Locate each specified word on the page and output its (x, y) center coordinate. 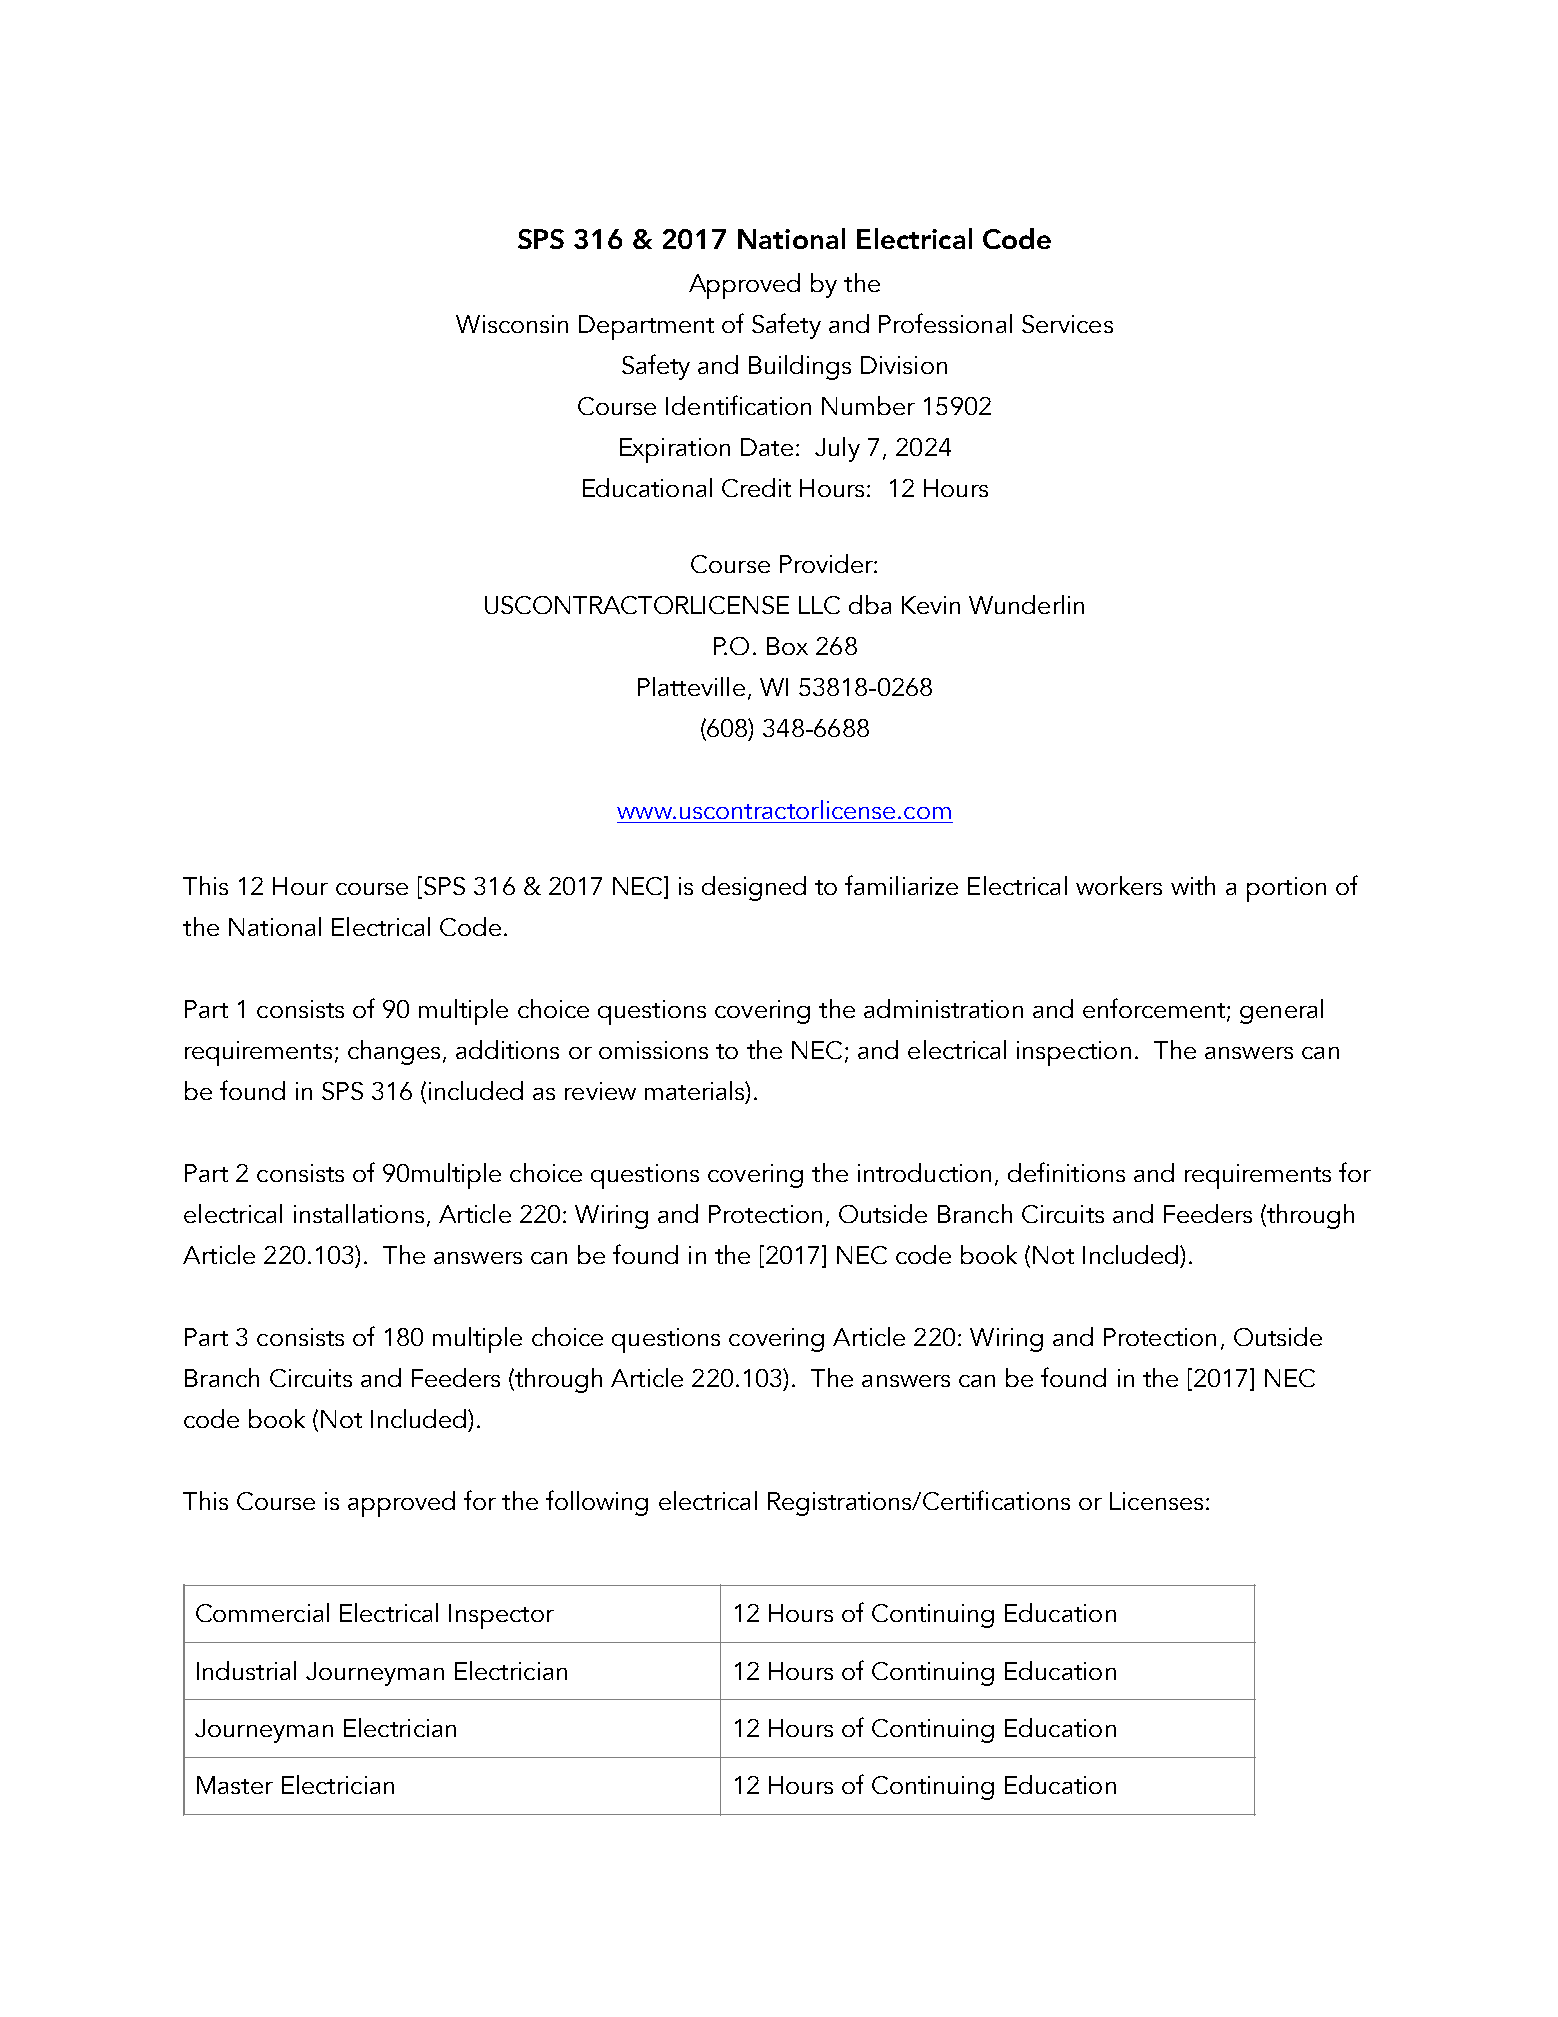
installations (359, 1213)
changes (394, 1052)
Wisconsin (512, 324)
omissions (653, 1050)
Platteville (691, 686)
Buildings (800, 367)
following (597, 1503)
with (1193, 885)
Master (235, 1785)
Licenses (1156, 1501)
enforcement (1155, 1009)
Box (787, 646)
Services (1067, 324)
